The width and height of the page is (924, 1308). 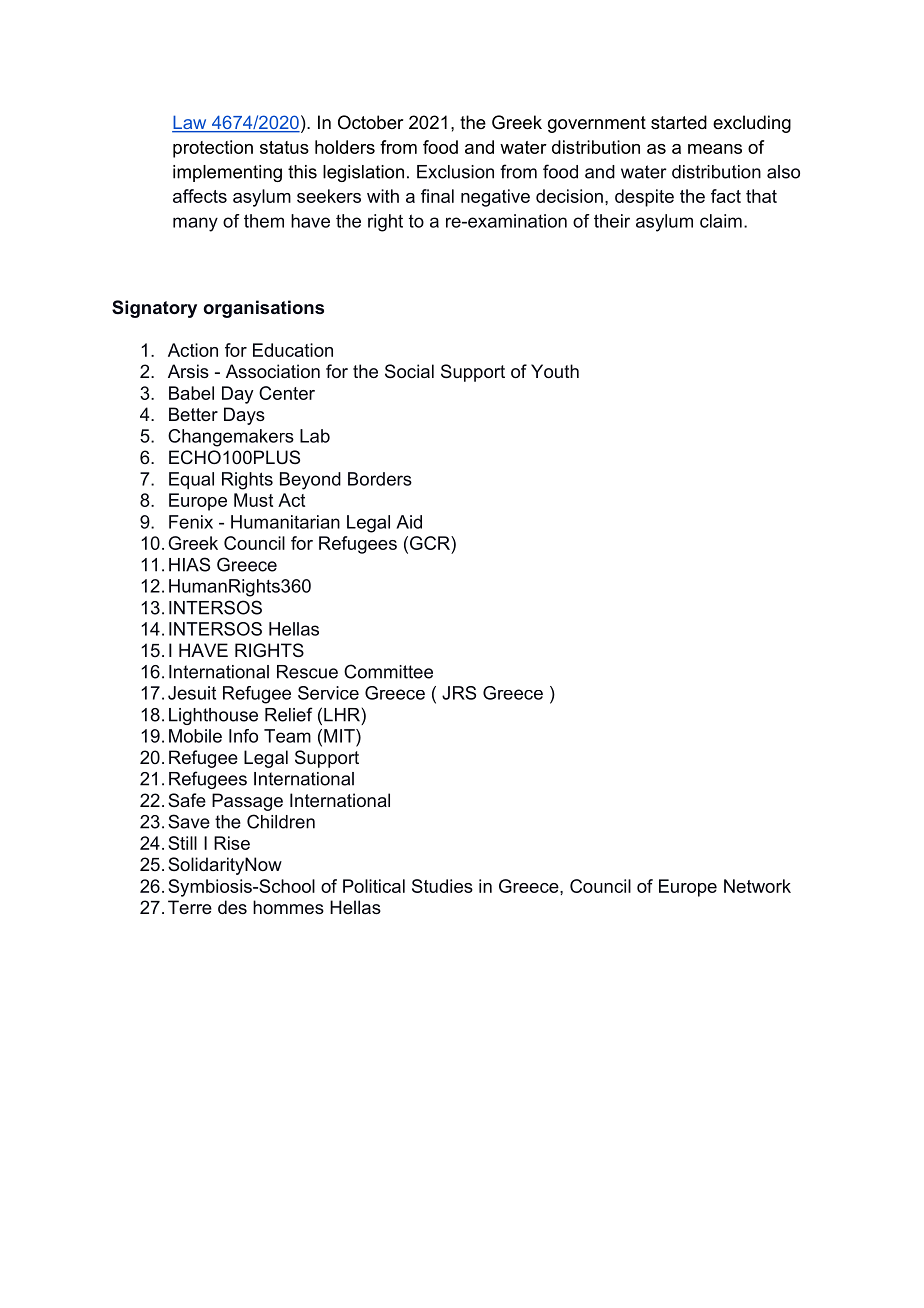 I want to click on JRS, so click(x=459, y=693).
